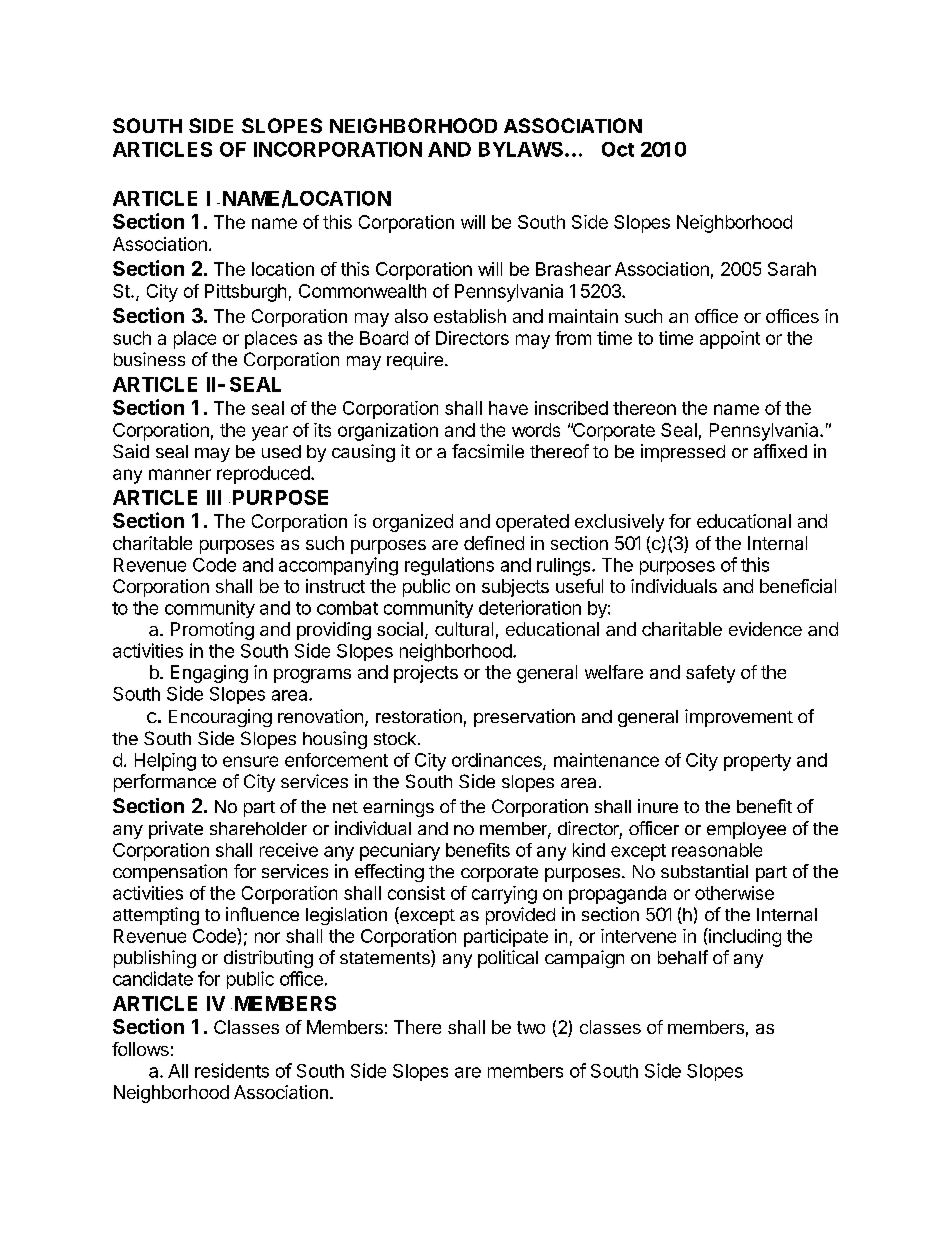  I want to click on appoint, so click(730, 340).
